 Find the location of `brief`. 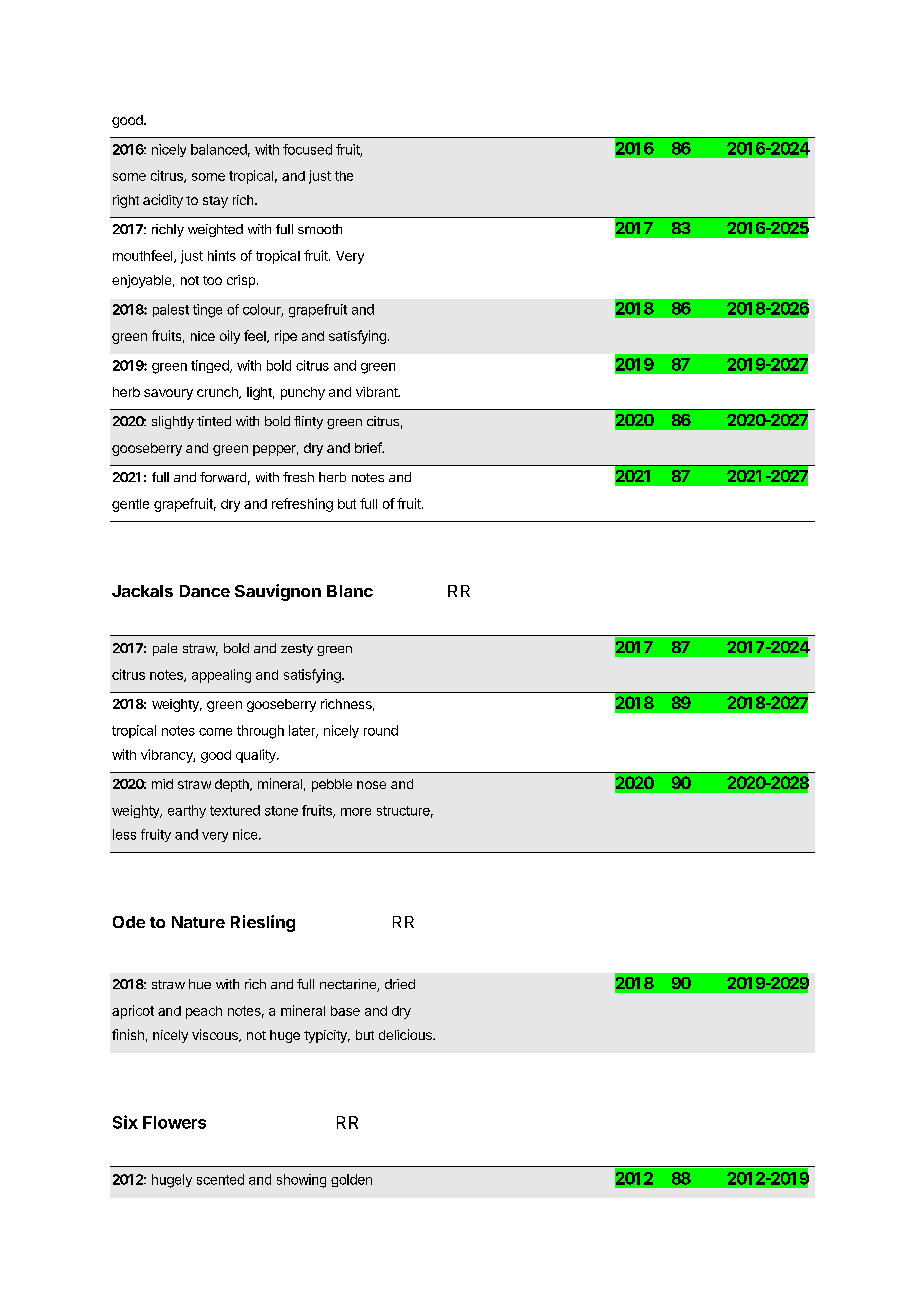

brief is located at coordinates (369, 447).
